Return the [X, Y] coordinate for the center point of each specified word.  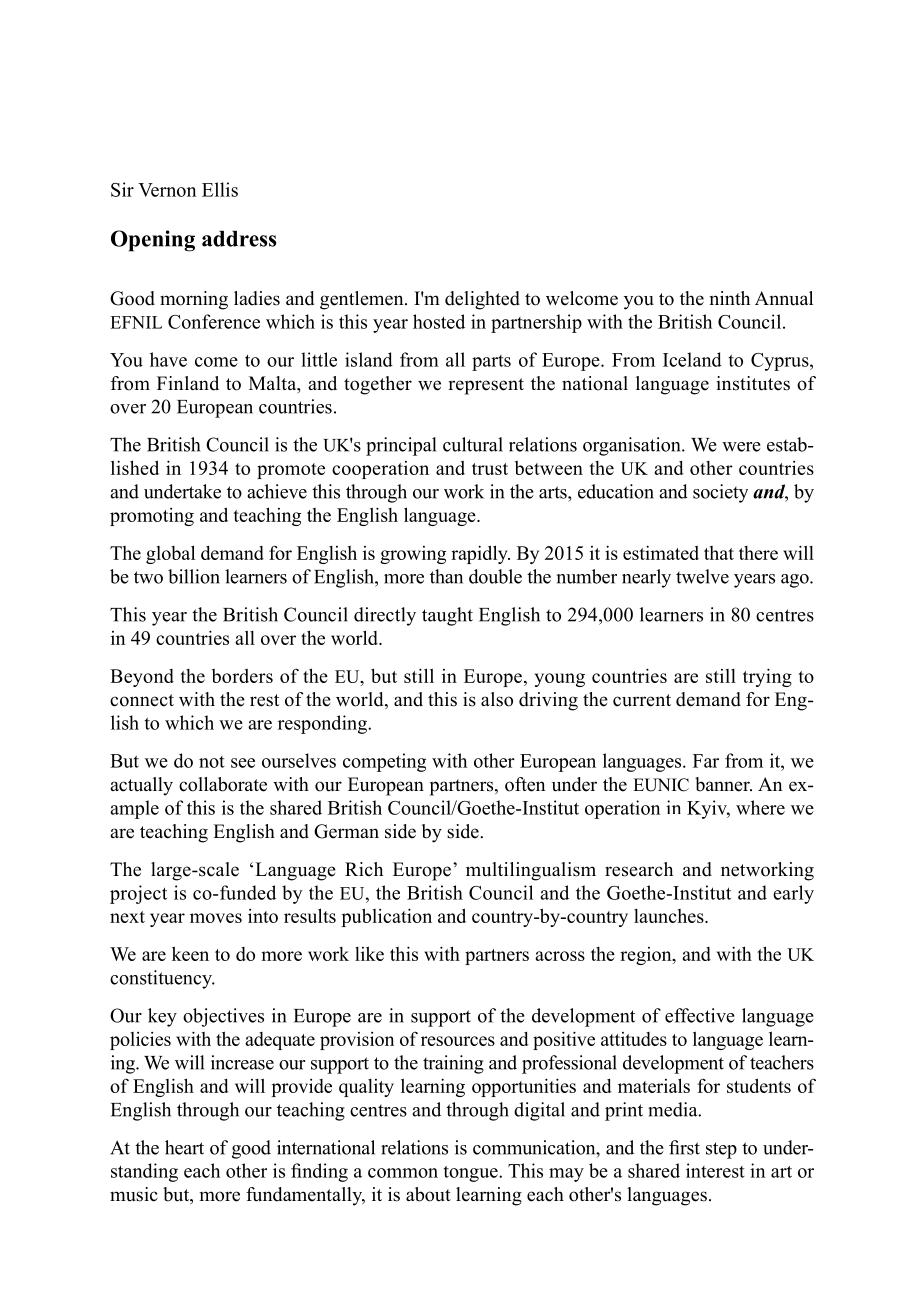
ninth [729, 298]
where [760, 807]
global [170, 554]
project [138, 894]
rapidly [480, 554]
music [134, 1194]
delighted [482, 300]
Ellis [220, 189]
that [719, 553]
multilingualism [531, 871]
